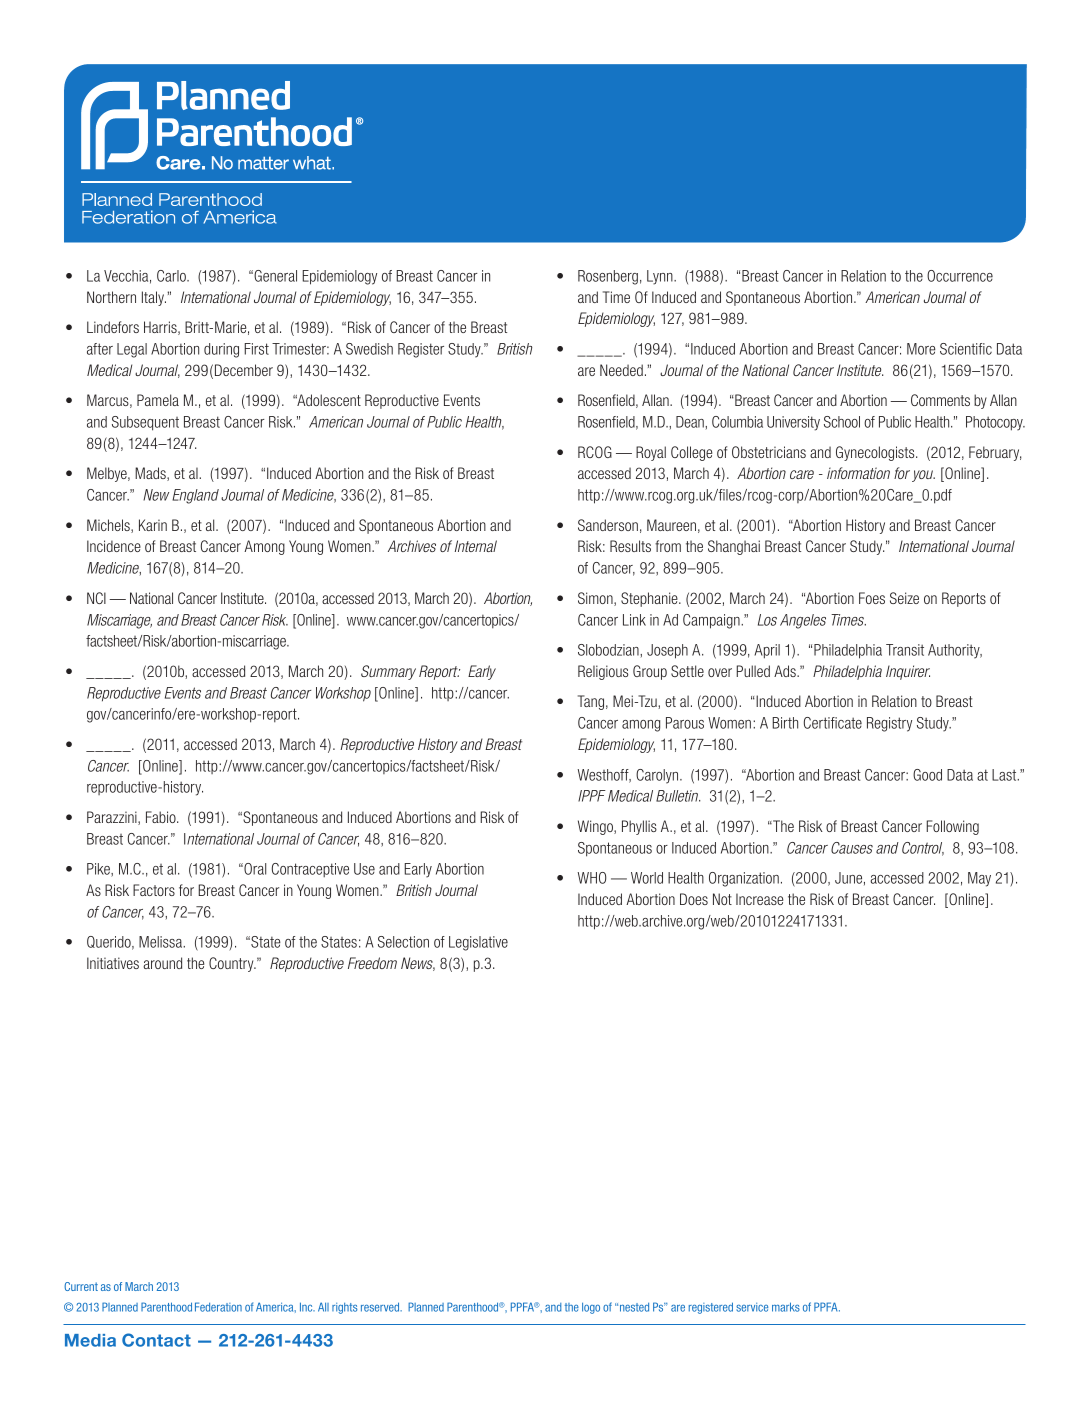 This screenshot has width=1090, height=1411. I want to click on May, so click(979, 879).
